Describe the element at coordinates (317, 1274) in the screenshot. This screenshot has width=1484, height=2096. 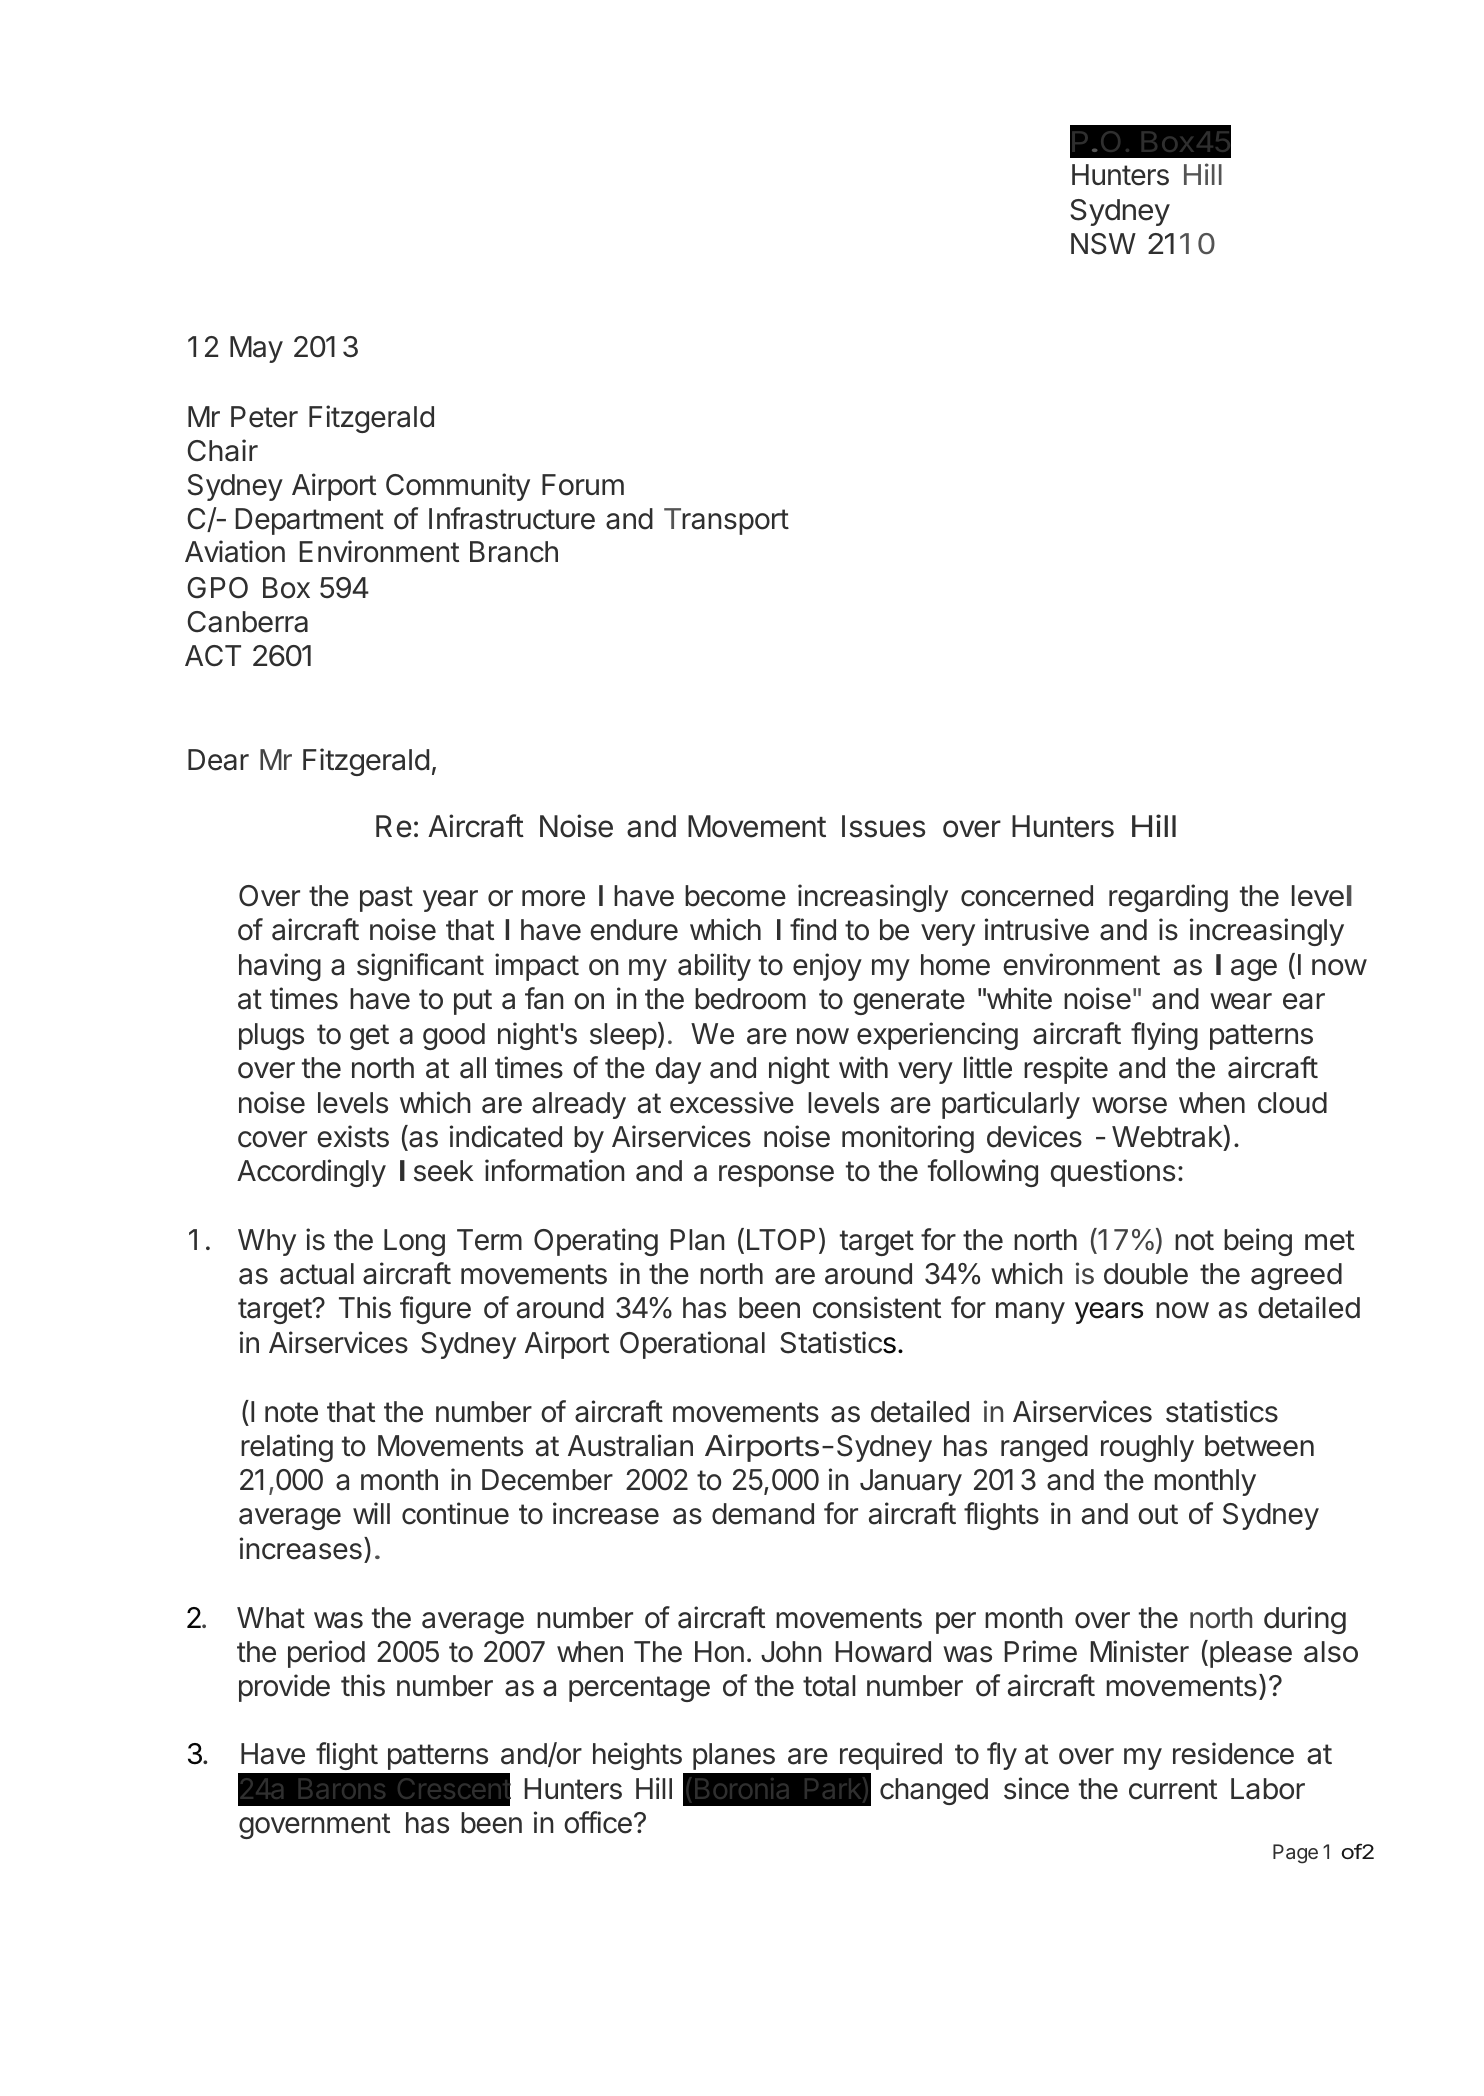
I see `actual` at that location.
